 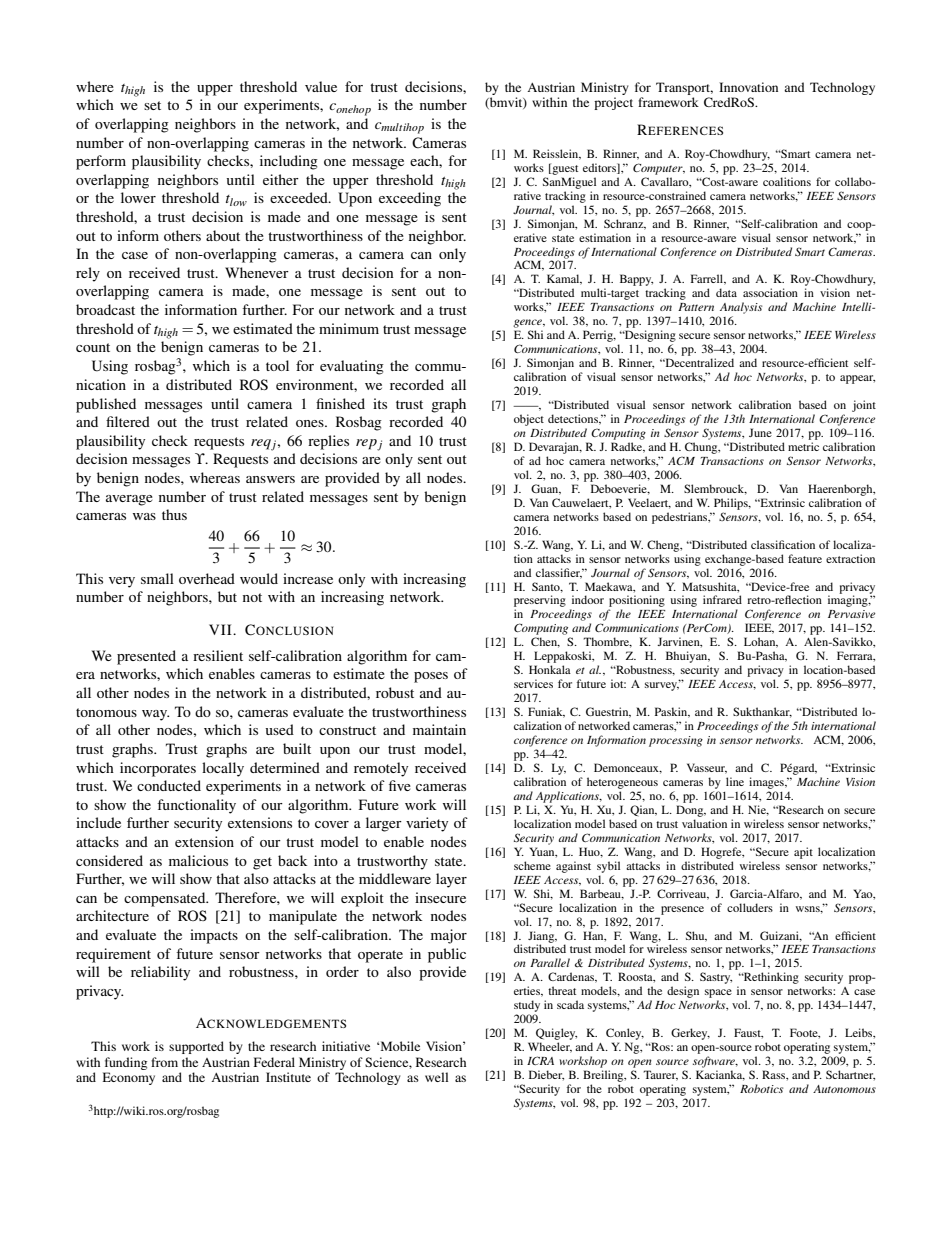 What do you see at coordinates (196, 1047) in the screenshot?
I see `supported` at bounding box center [196, 1047].
